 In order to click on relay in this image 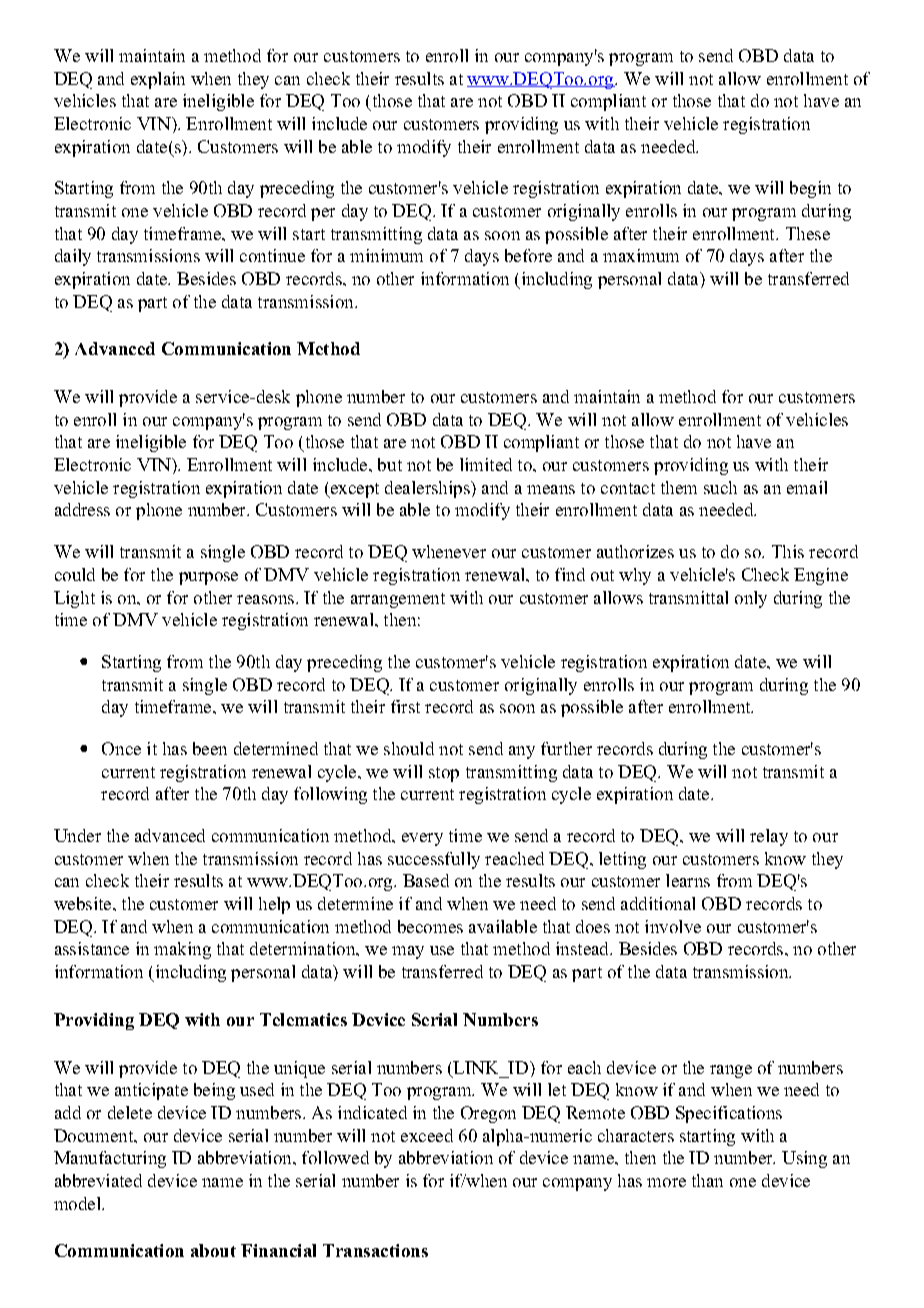, I will do `click(769, 837)`.
